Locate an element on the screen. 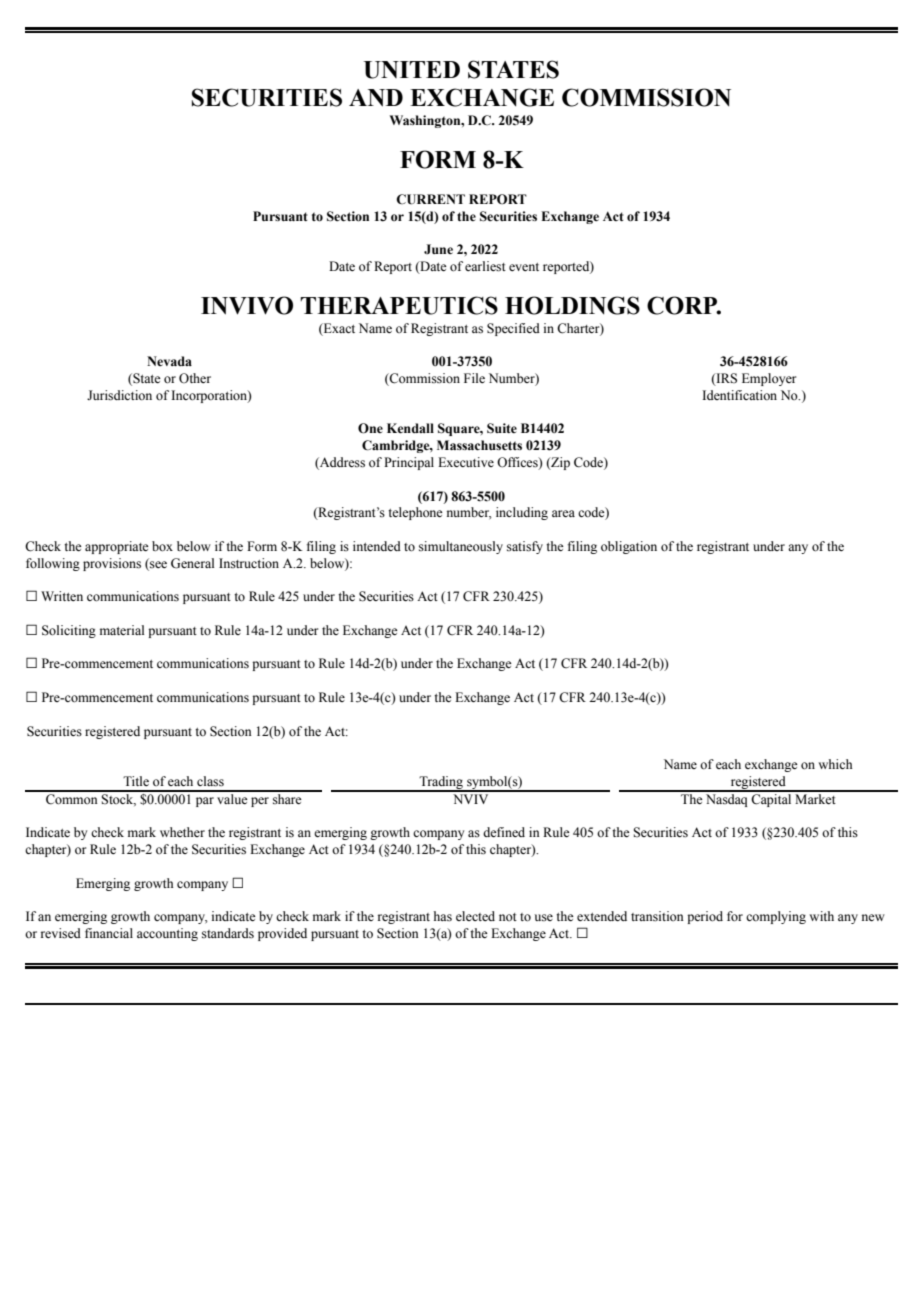  elected is located at coordinates (475, 916).
